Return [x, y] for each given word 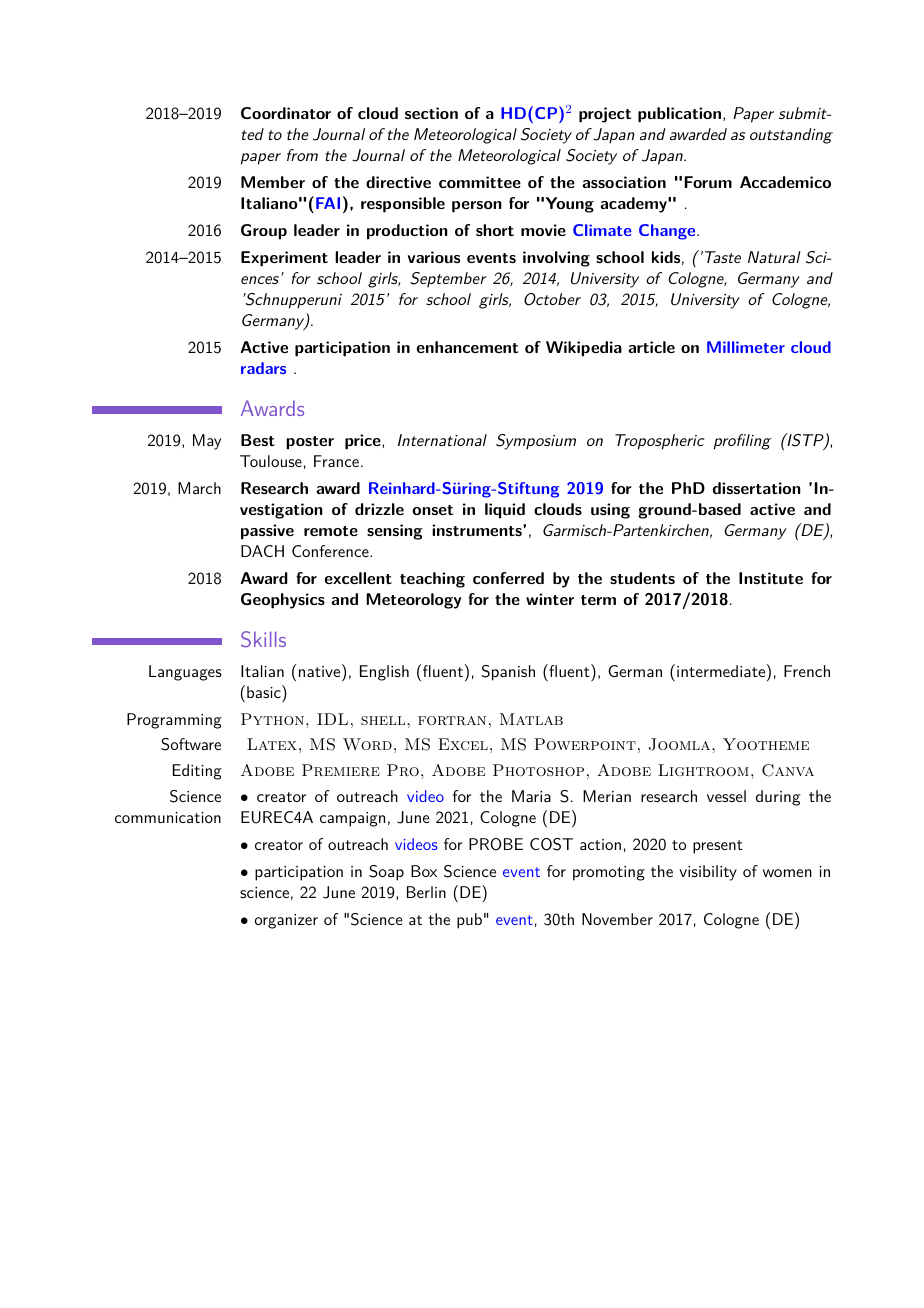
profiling [742, 442]
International [442, 440]
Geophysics [283, 601]
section [431, 113]
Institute [771, 578]
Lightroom [703, 770]
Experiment [284, 259]
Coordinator [286, 113]
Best [258, 440]
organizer [286, 921]
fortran [452, 720]
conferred [508, 578]
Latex [272, 744]
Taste [723, 257]
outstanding [791, 136]
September [448, 280]
